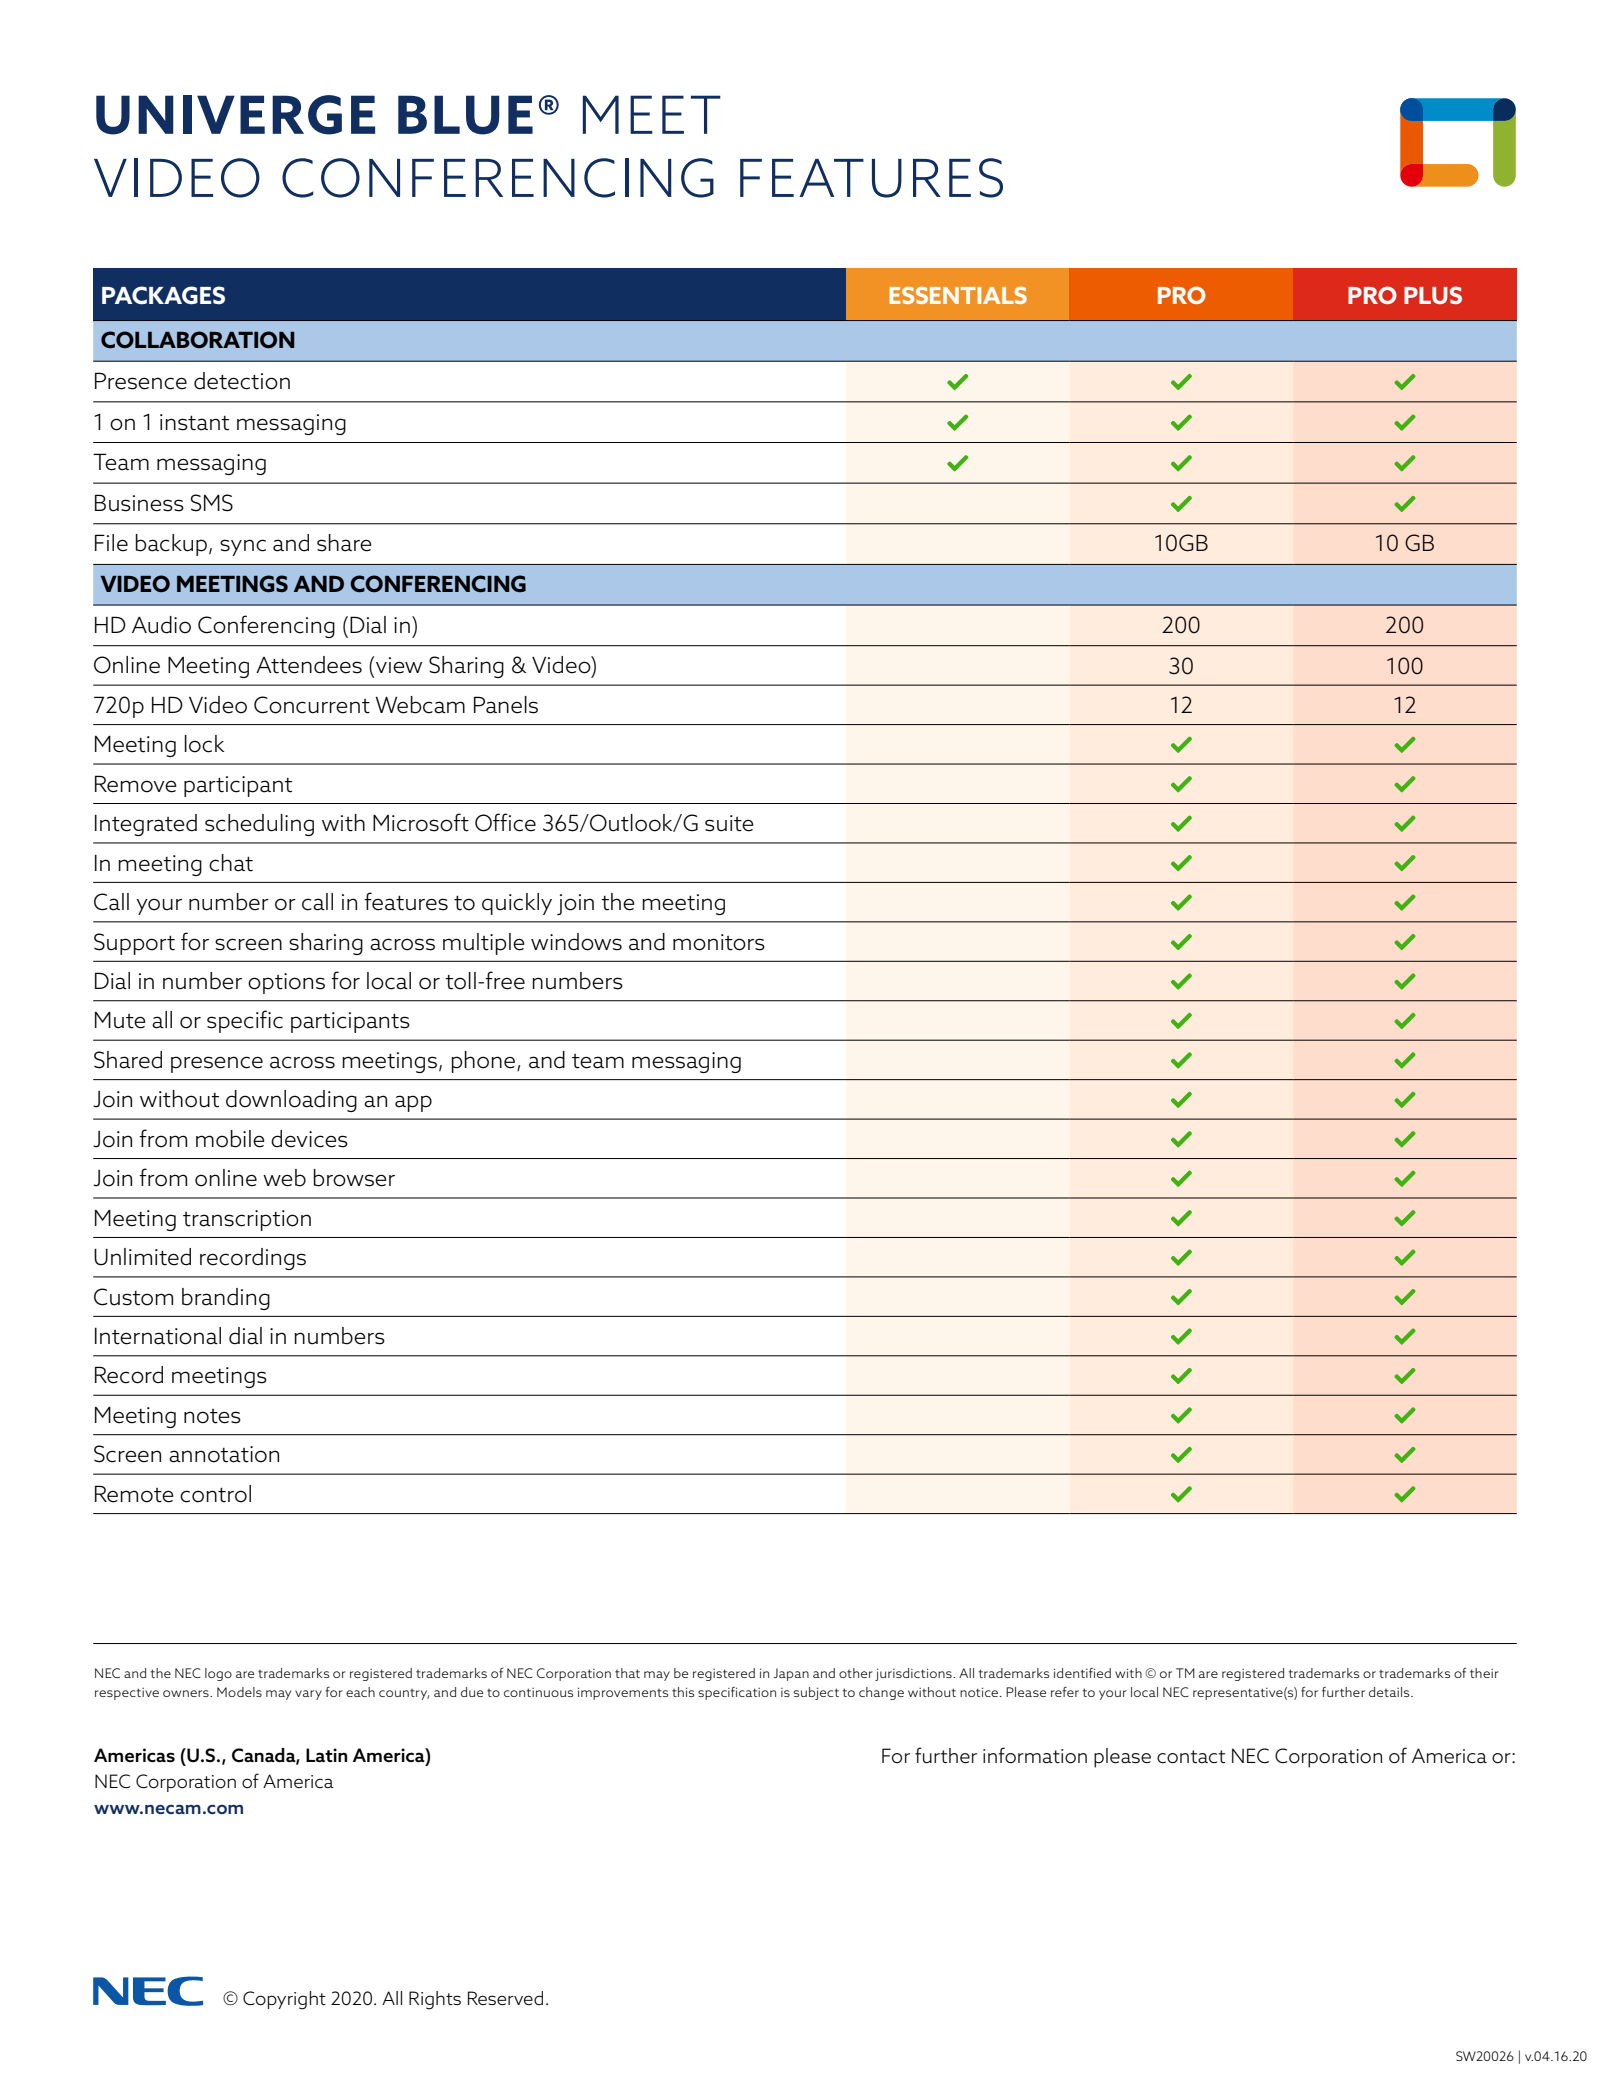 This image has width=1610, height=2083. Describe the element at coordinates (226, 1299) in the image. I see `branding` at that location.
